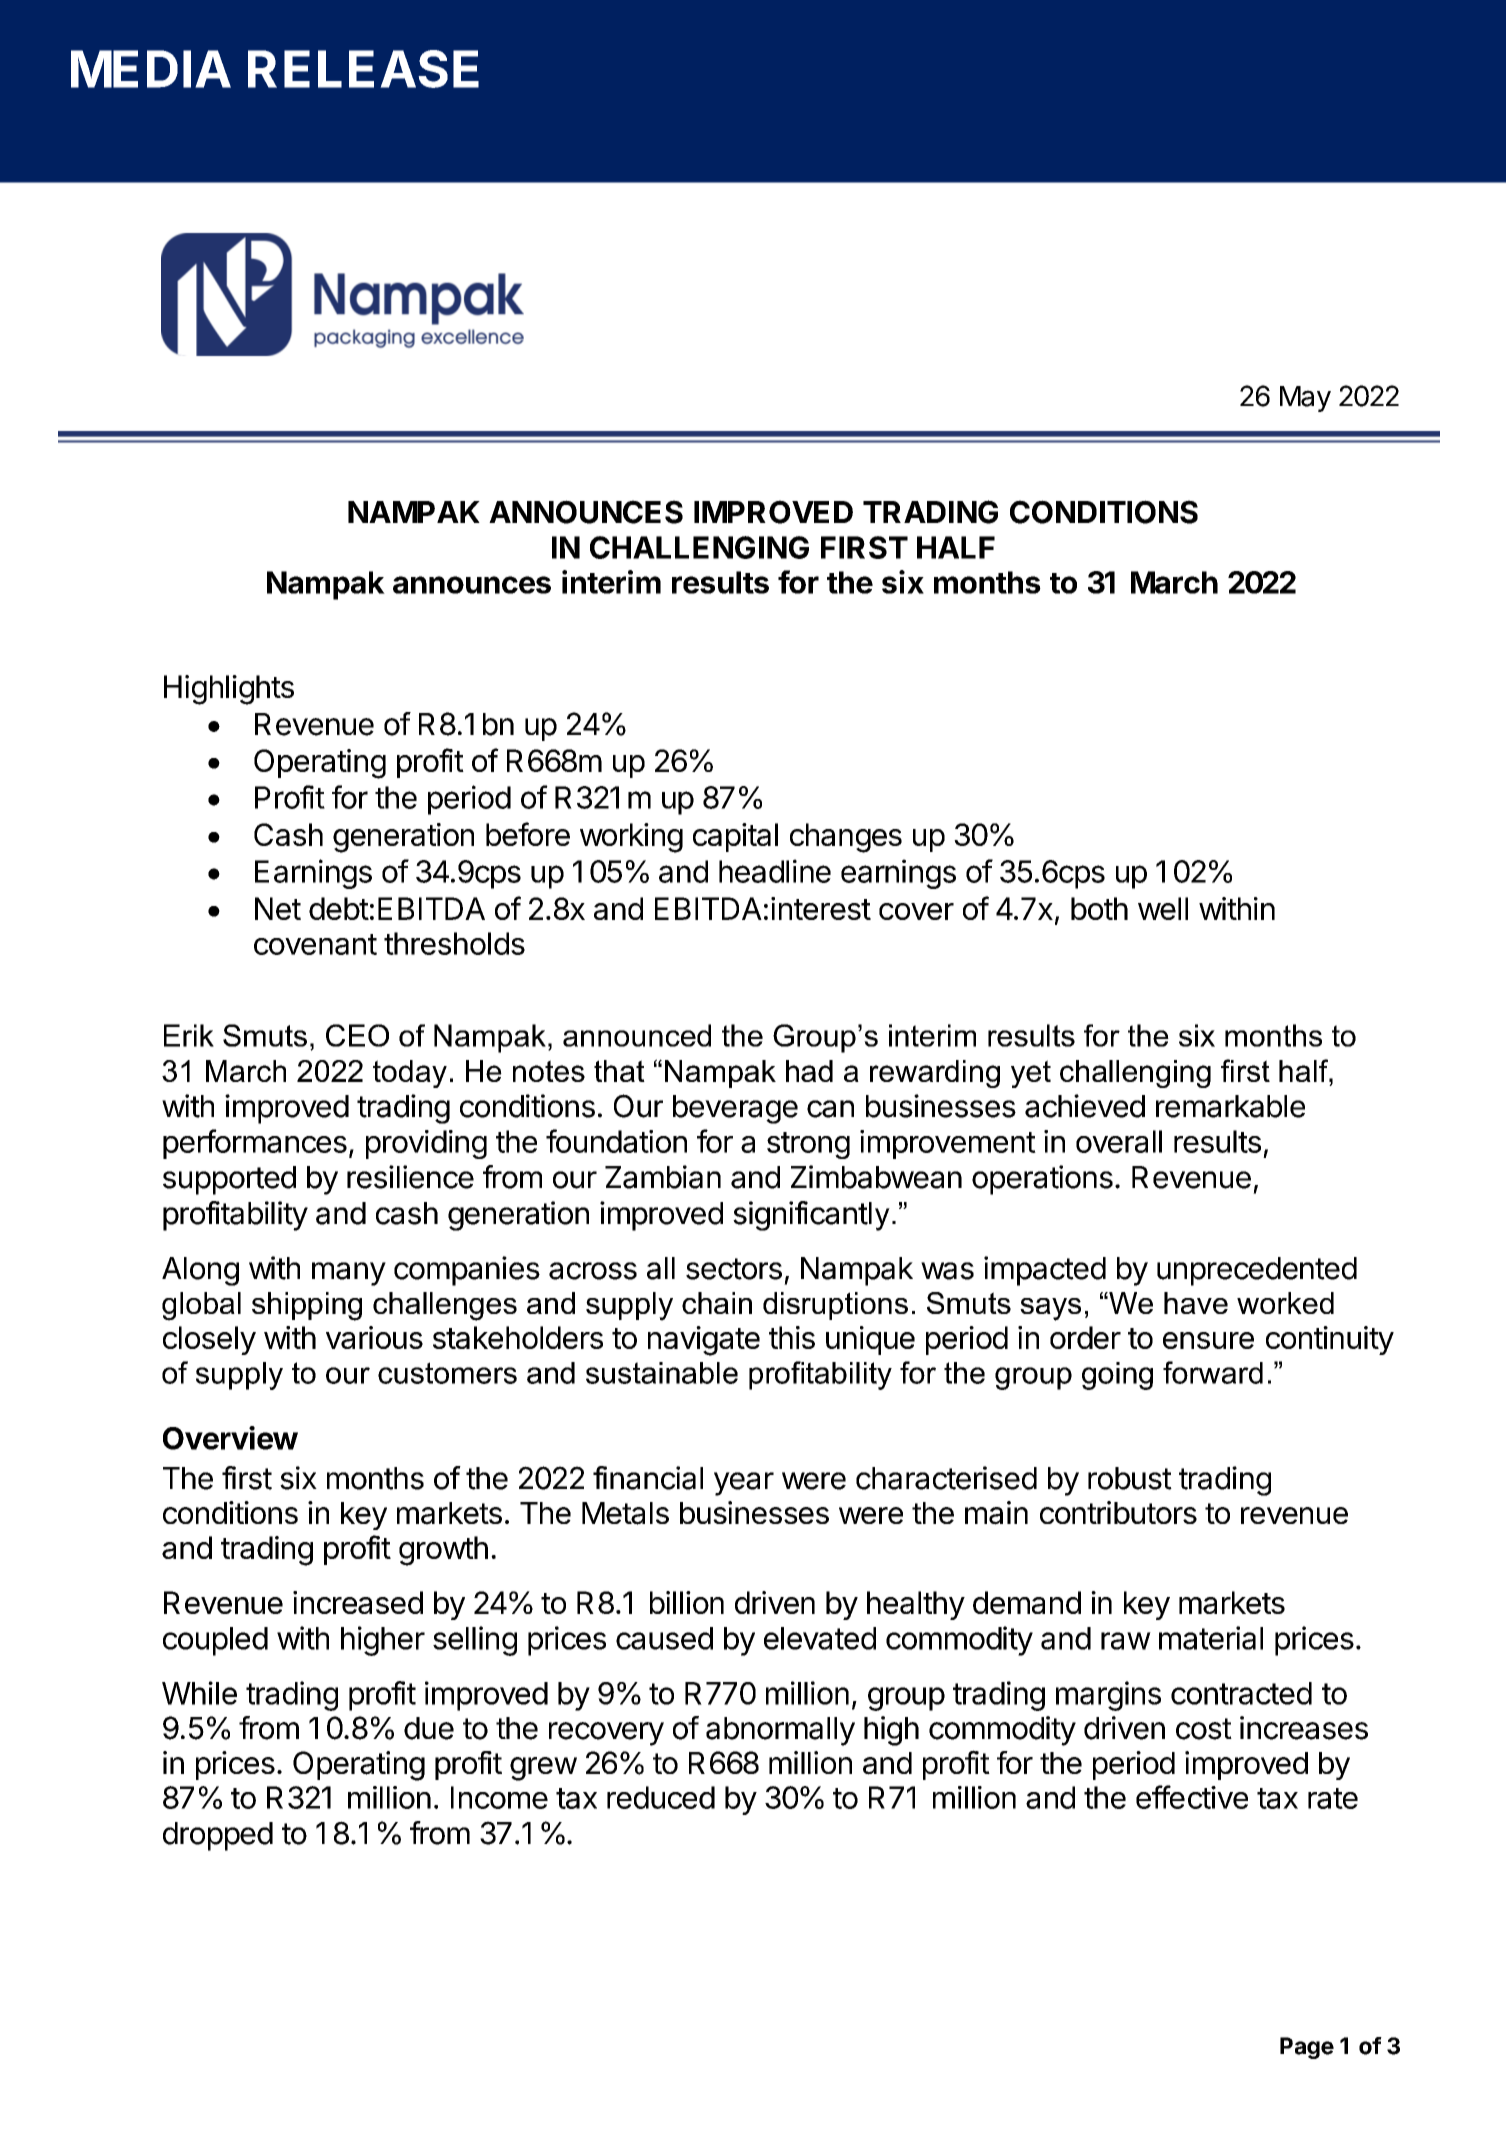 This screenshot has height=2130, width=1506. Describe the element at coordinates (151, 69) in the screenshot. I see `MEDIA` at that location.
